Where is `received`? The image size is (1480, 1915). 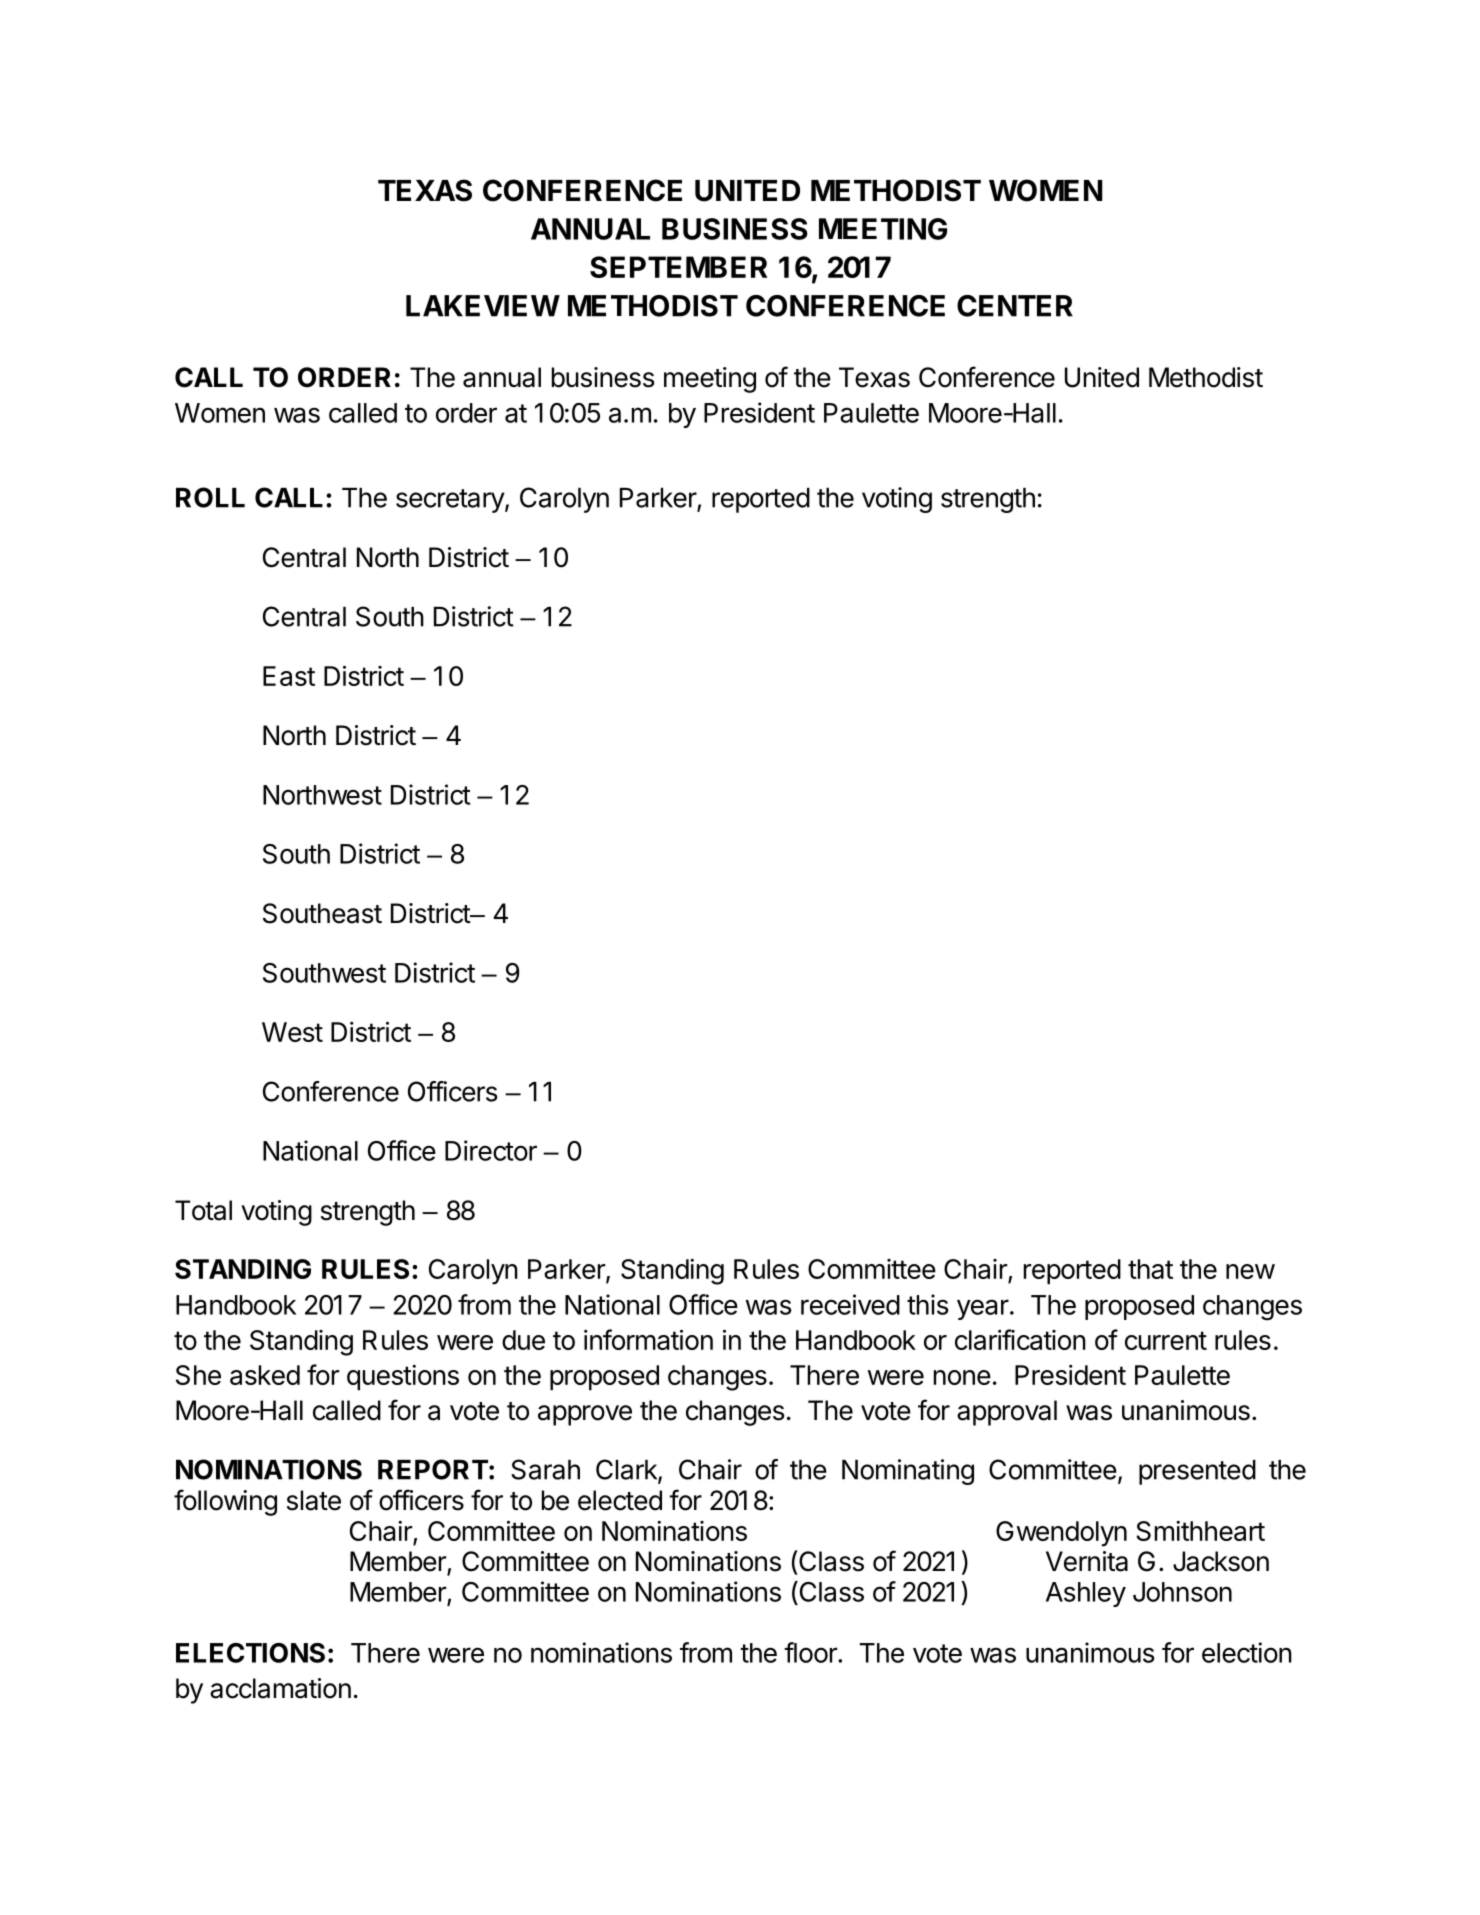
received is located at coordinates (850, 1304).
